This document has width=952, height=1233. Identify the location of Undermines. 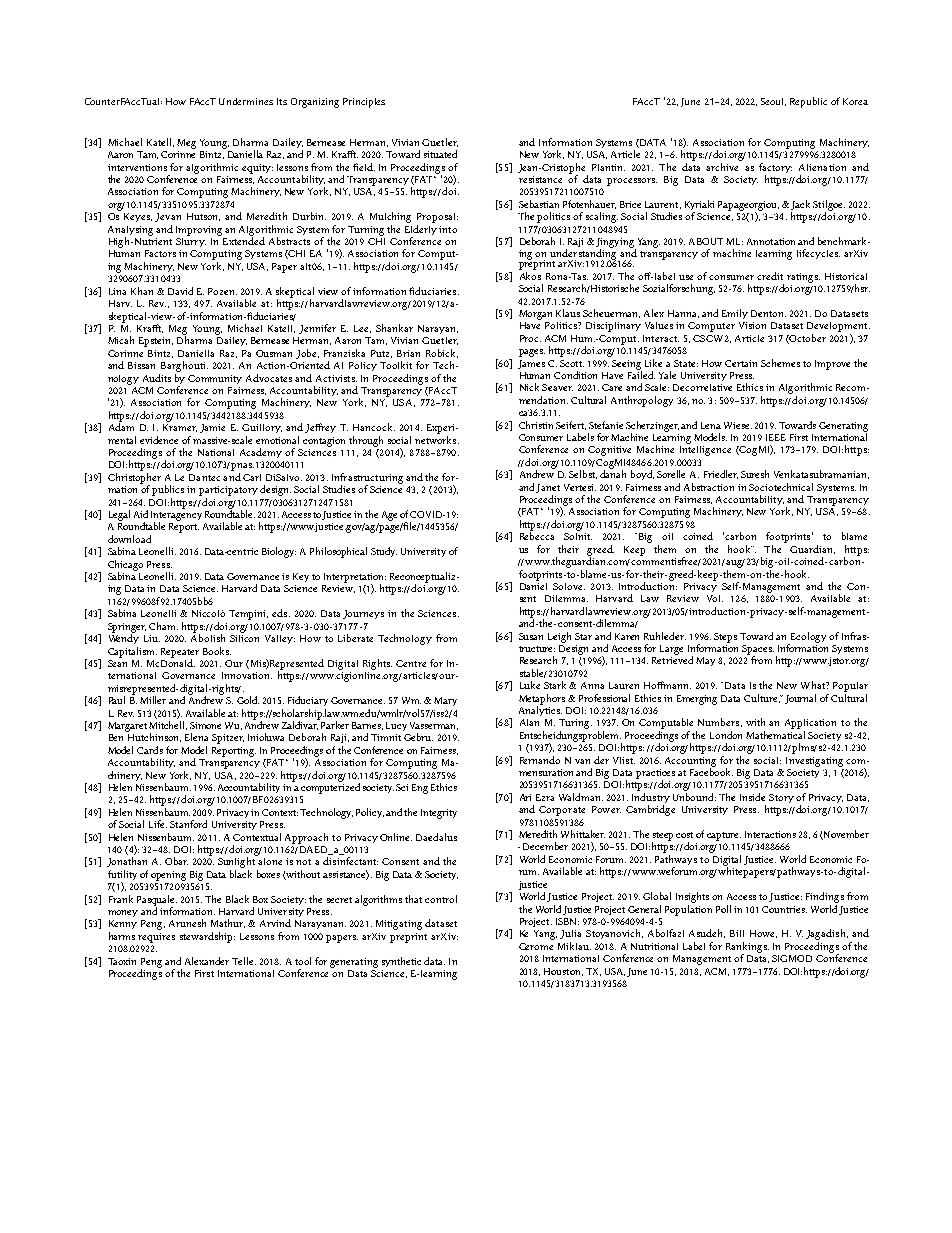
(246, 101).
